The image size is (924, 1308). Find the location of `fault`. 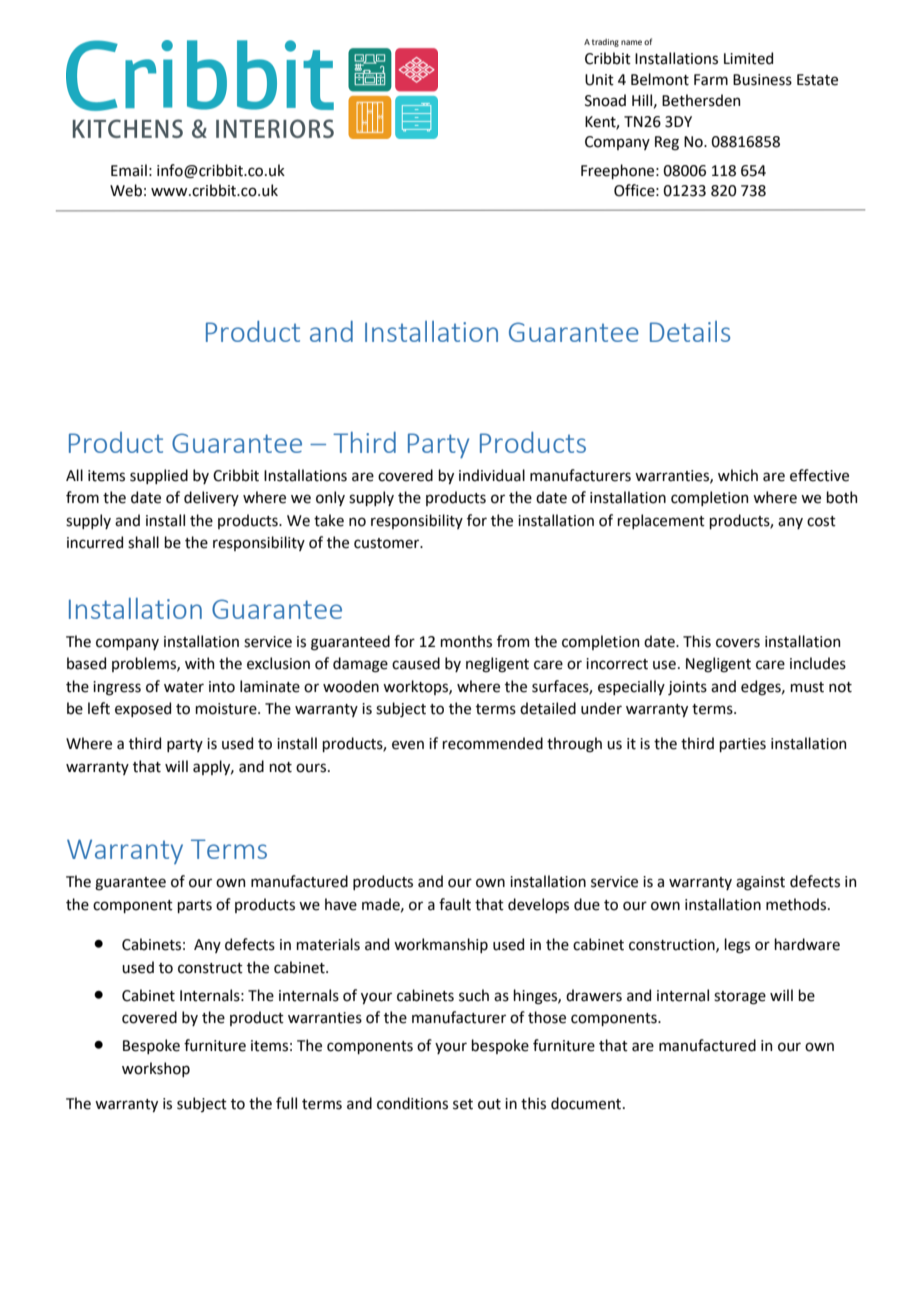

fault is located at coordinates (455, 904).
